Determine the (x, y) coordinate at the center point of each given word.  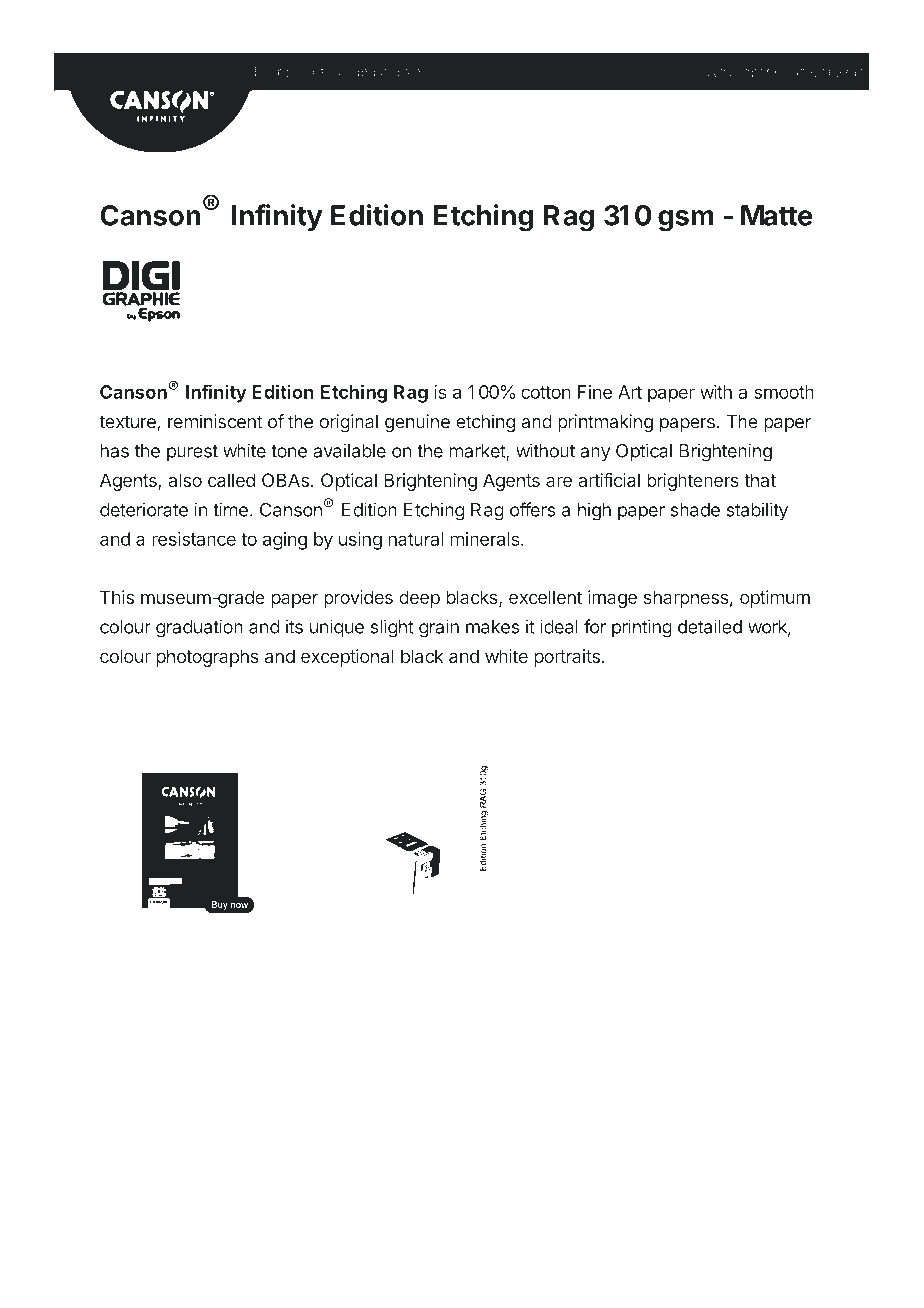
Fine (595, 392)
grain (439, 628)
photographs (207, 658)
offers (533, 509)
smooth (784, 392)
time (230, 509)
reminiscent (215, 421)
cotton (546, 392)
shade (695, 510)
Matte (777, 215)
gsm (686, 221)
